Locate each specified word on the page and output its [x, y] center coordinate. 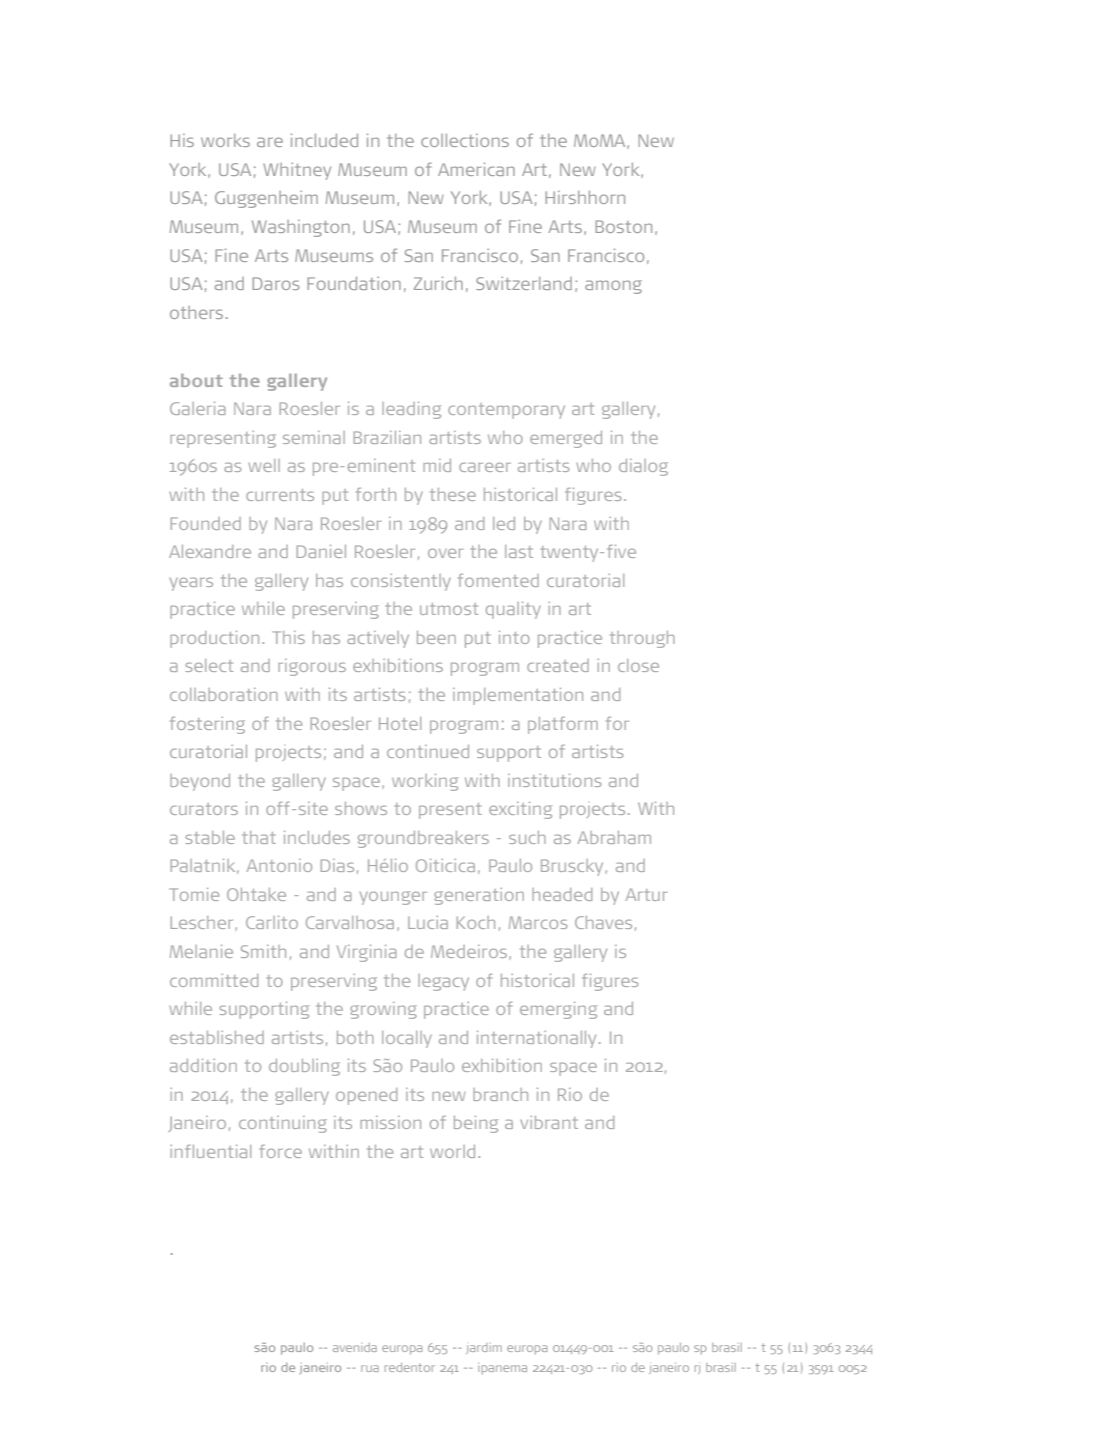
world [452, 1151]
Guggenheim [266, 199]
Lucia [428, 922]
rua [370, 1368]
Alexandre [210, 551]
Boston [623, 226]
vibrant [549, 1122]
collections [465, 140]
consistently [401, 582]
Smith [263, 951]
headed [562, 894]
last [519, 551]
